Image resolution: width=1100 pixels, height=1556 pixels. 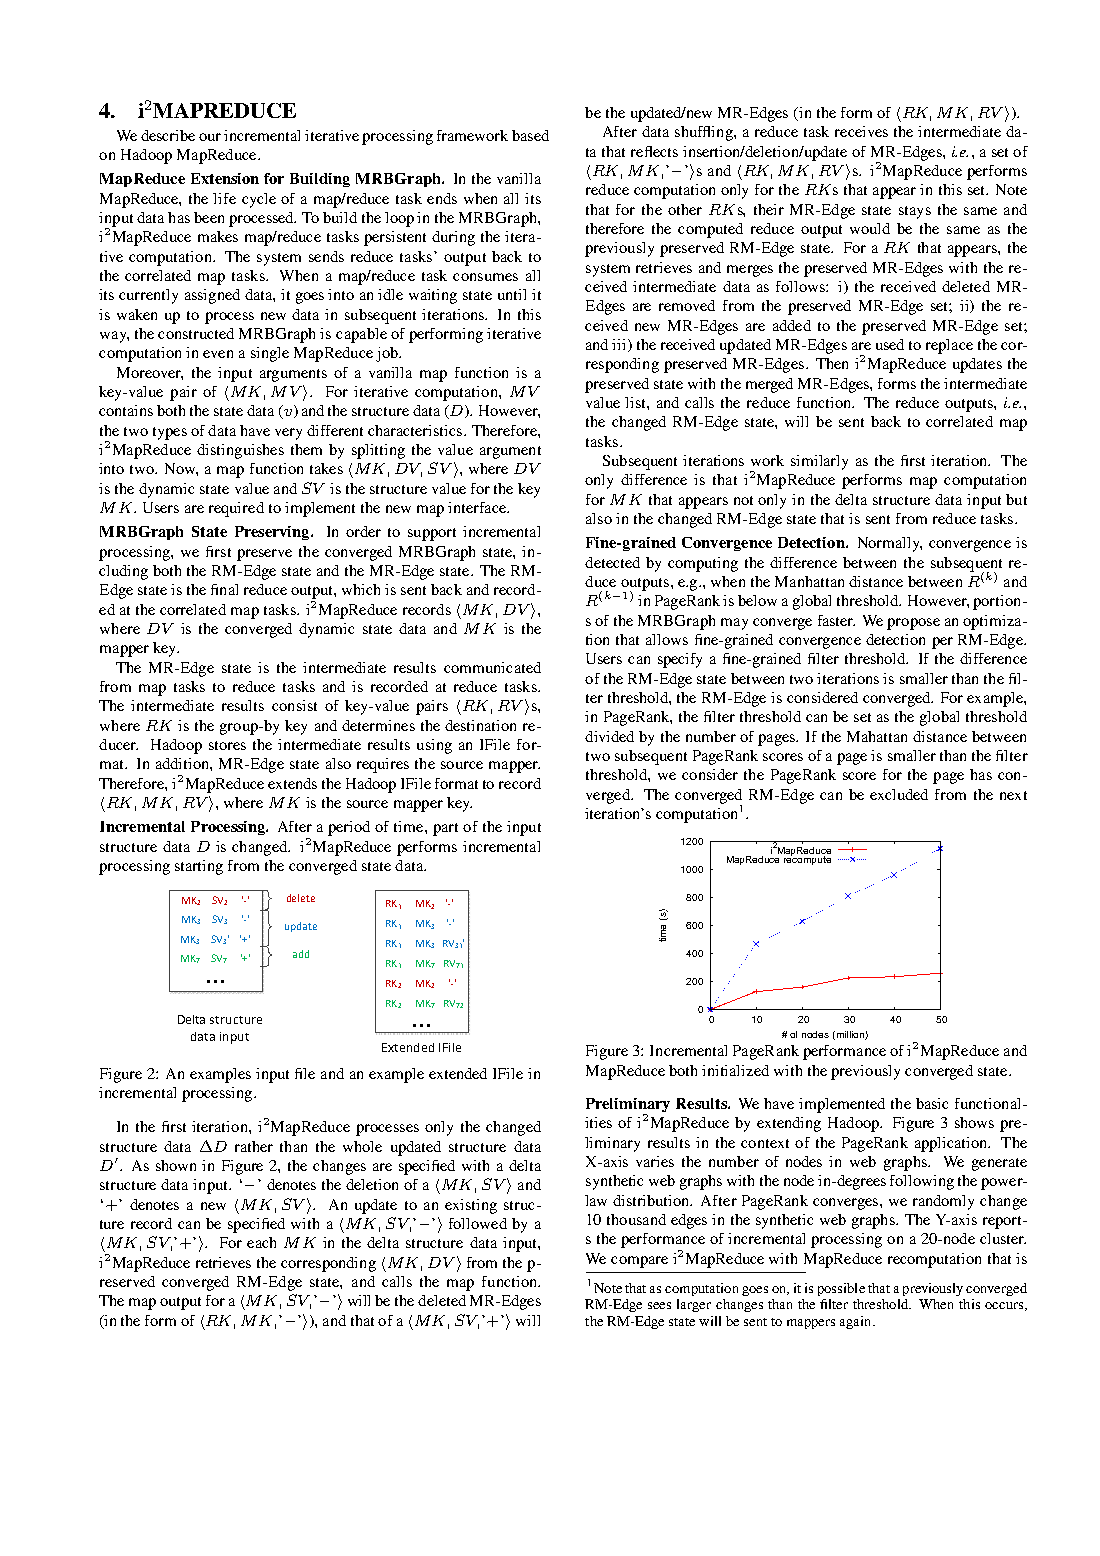 I want to click on distinguishes, so click(x=240, y=451).
